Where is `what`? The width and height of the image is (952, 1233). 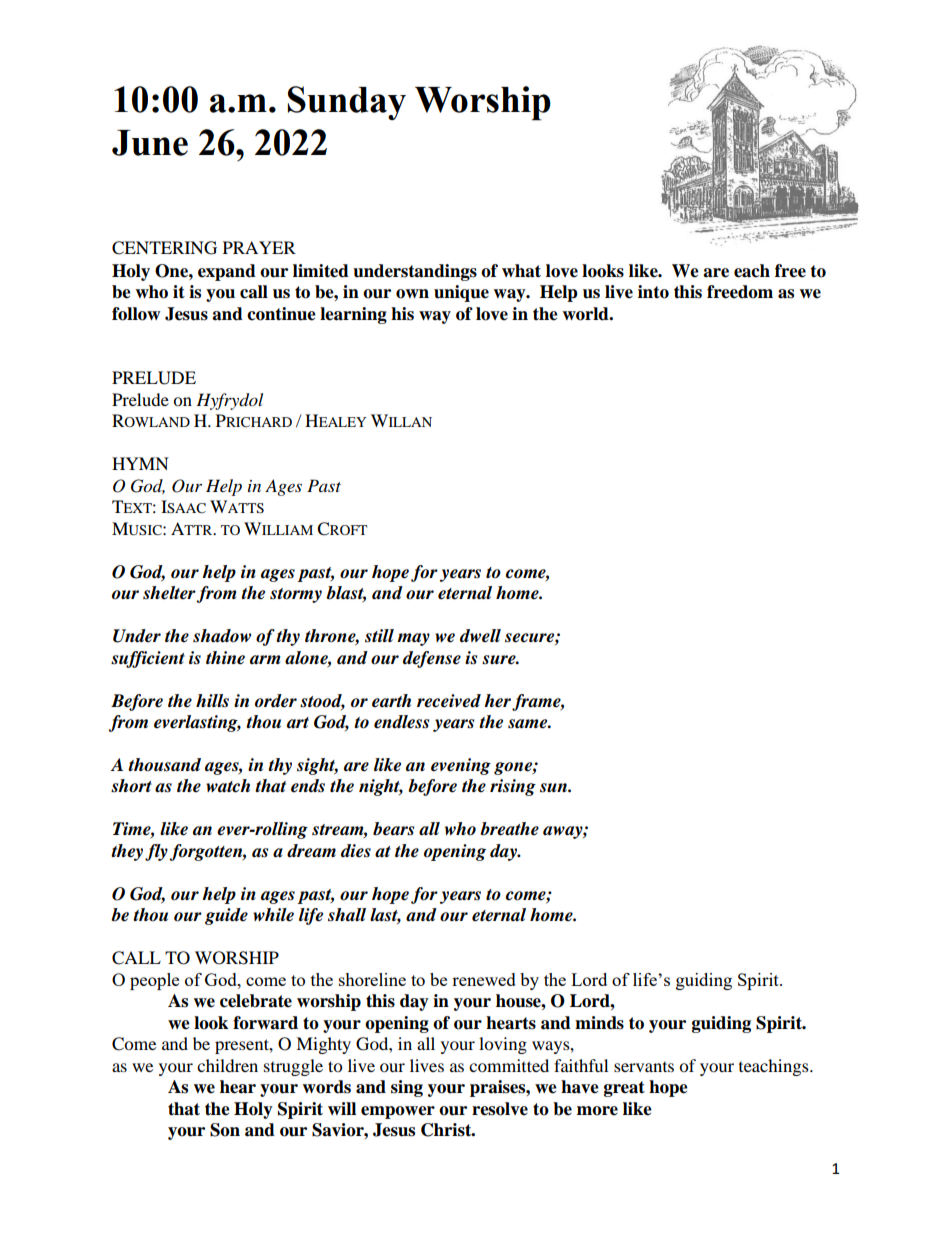
what is located at coordinates (521, 271).
